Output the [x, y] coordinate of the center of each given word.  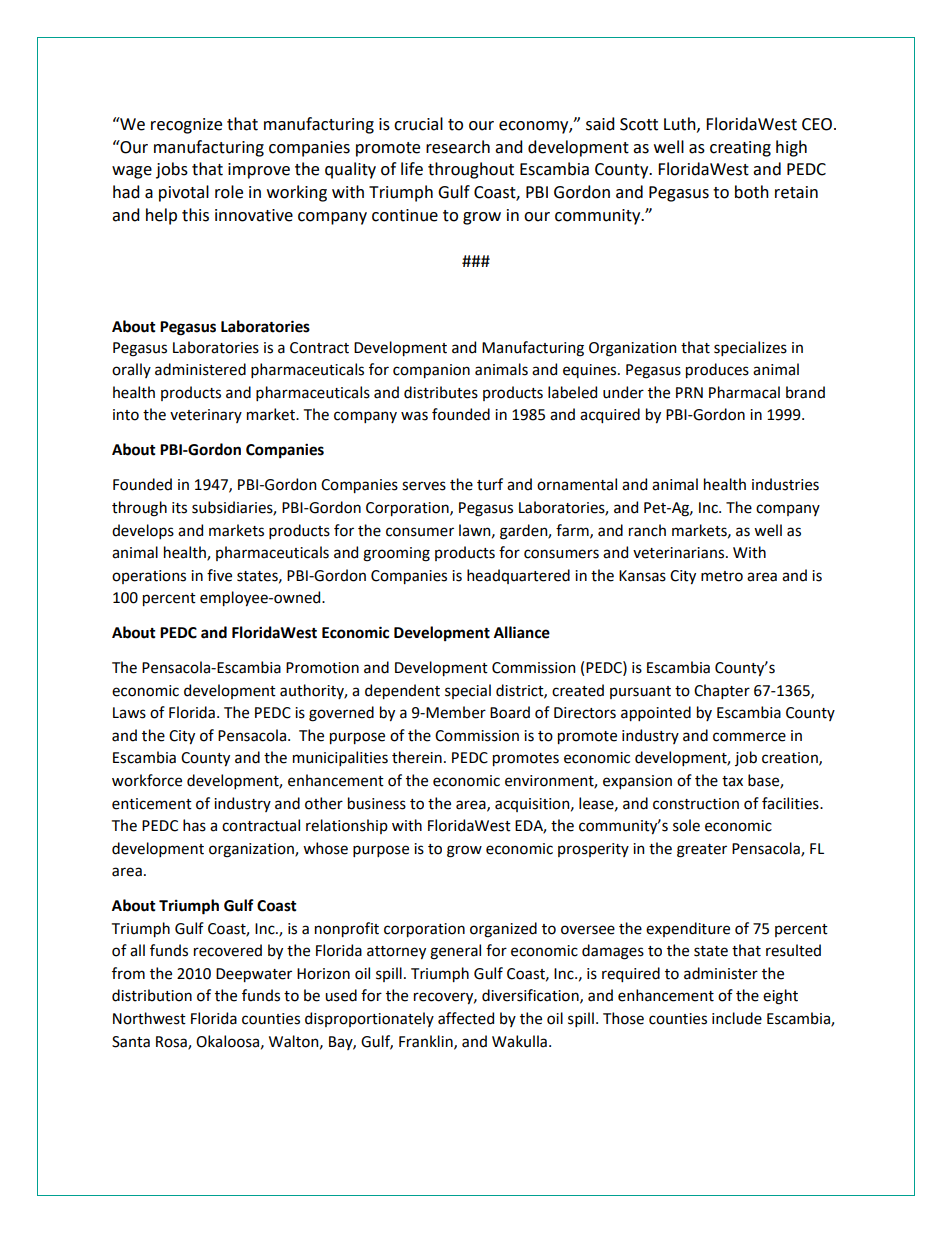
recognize [186, 126]
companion [431, 371]
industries [785, 484]
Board [510, 712]
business [377, 803]
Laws [129, 713]
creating [740, 149]
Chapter [722, 691]
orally [131, 370]
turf [490, 484]
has [194, 825]
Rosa [172, 1042]
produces [717, 370]
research [458, 147]
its [179, 508]
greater [702, 851]
